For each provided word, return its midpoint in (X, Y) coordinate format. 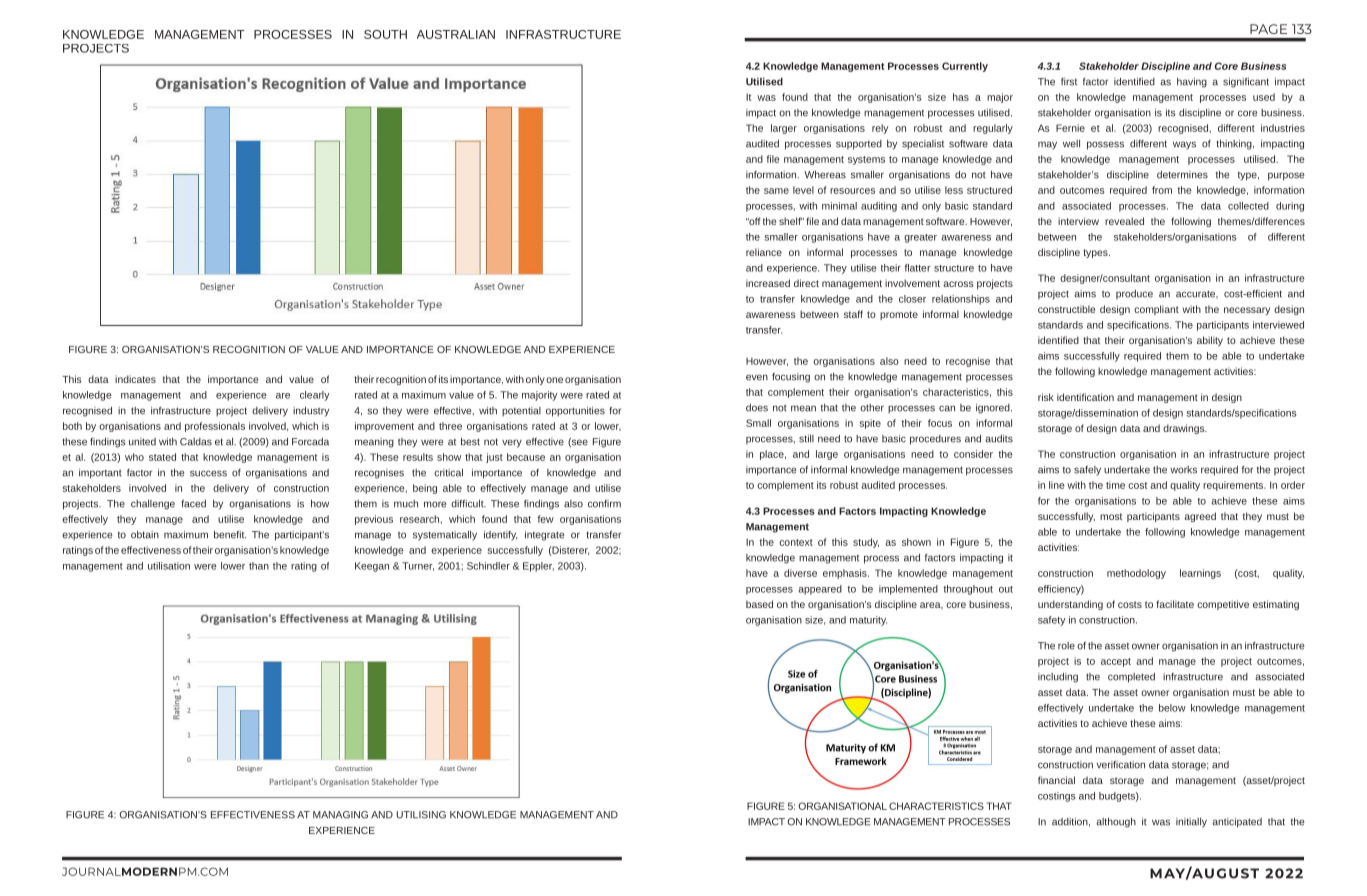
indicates (135, 379)
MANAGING (340, 815)
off (753, 221)
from (1162, 190)
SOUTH (385, 34)
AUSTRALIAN (456, 34)
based (759, 604)
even (757, 377)
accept (1116, 662)
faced (193, 504)
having (1192, 83)
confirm (604, 504)
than (259, 566)
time (1115, 485)
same (776, 191)
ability (1210, 341)
